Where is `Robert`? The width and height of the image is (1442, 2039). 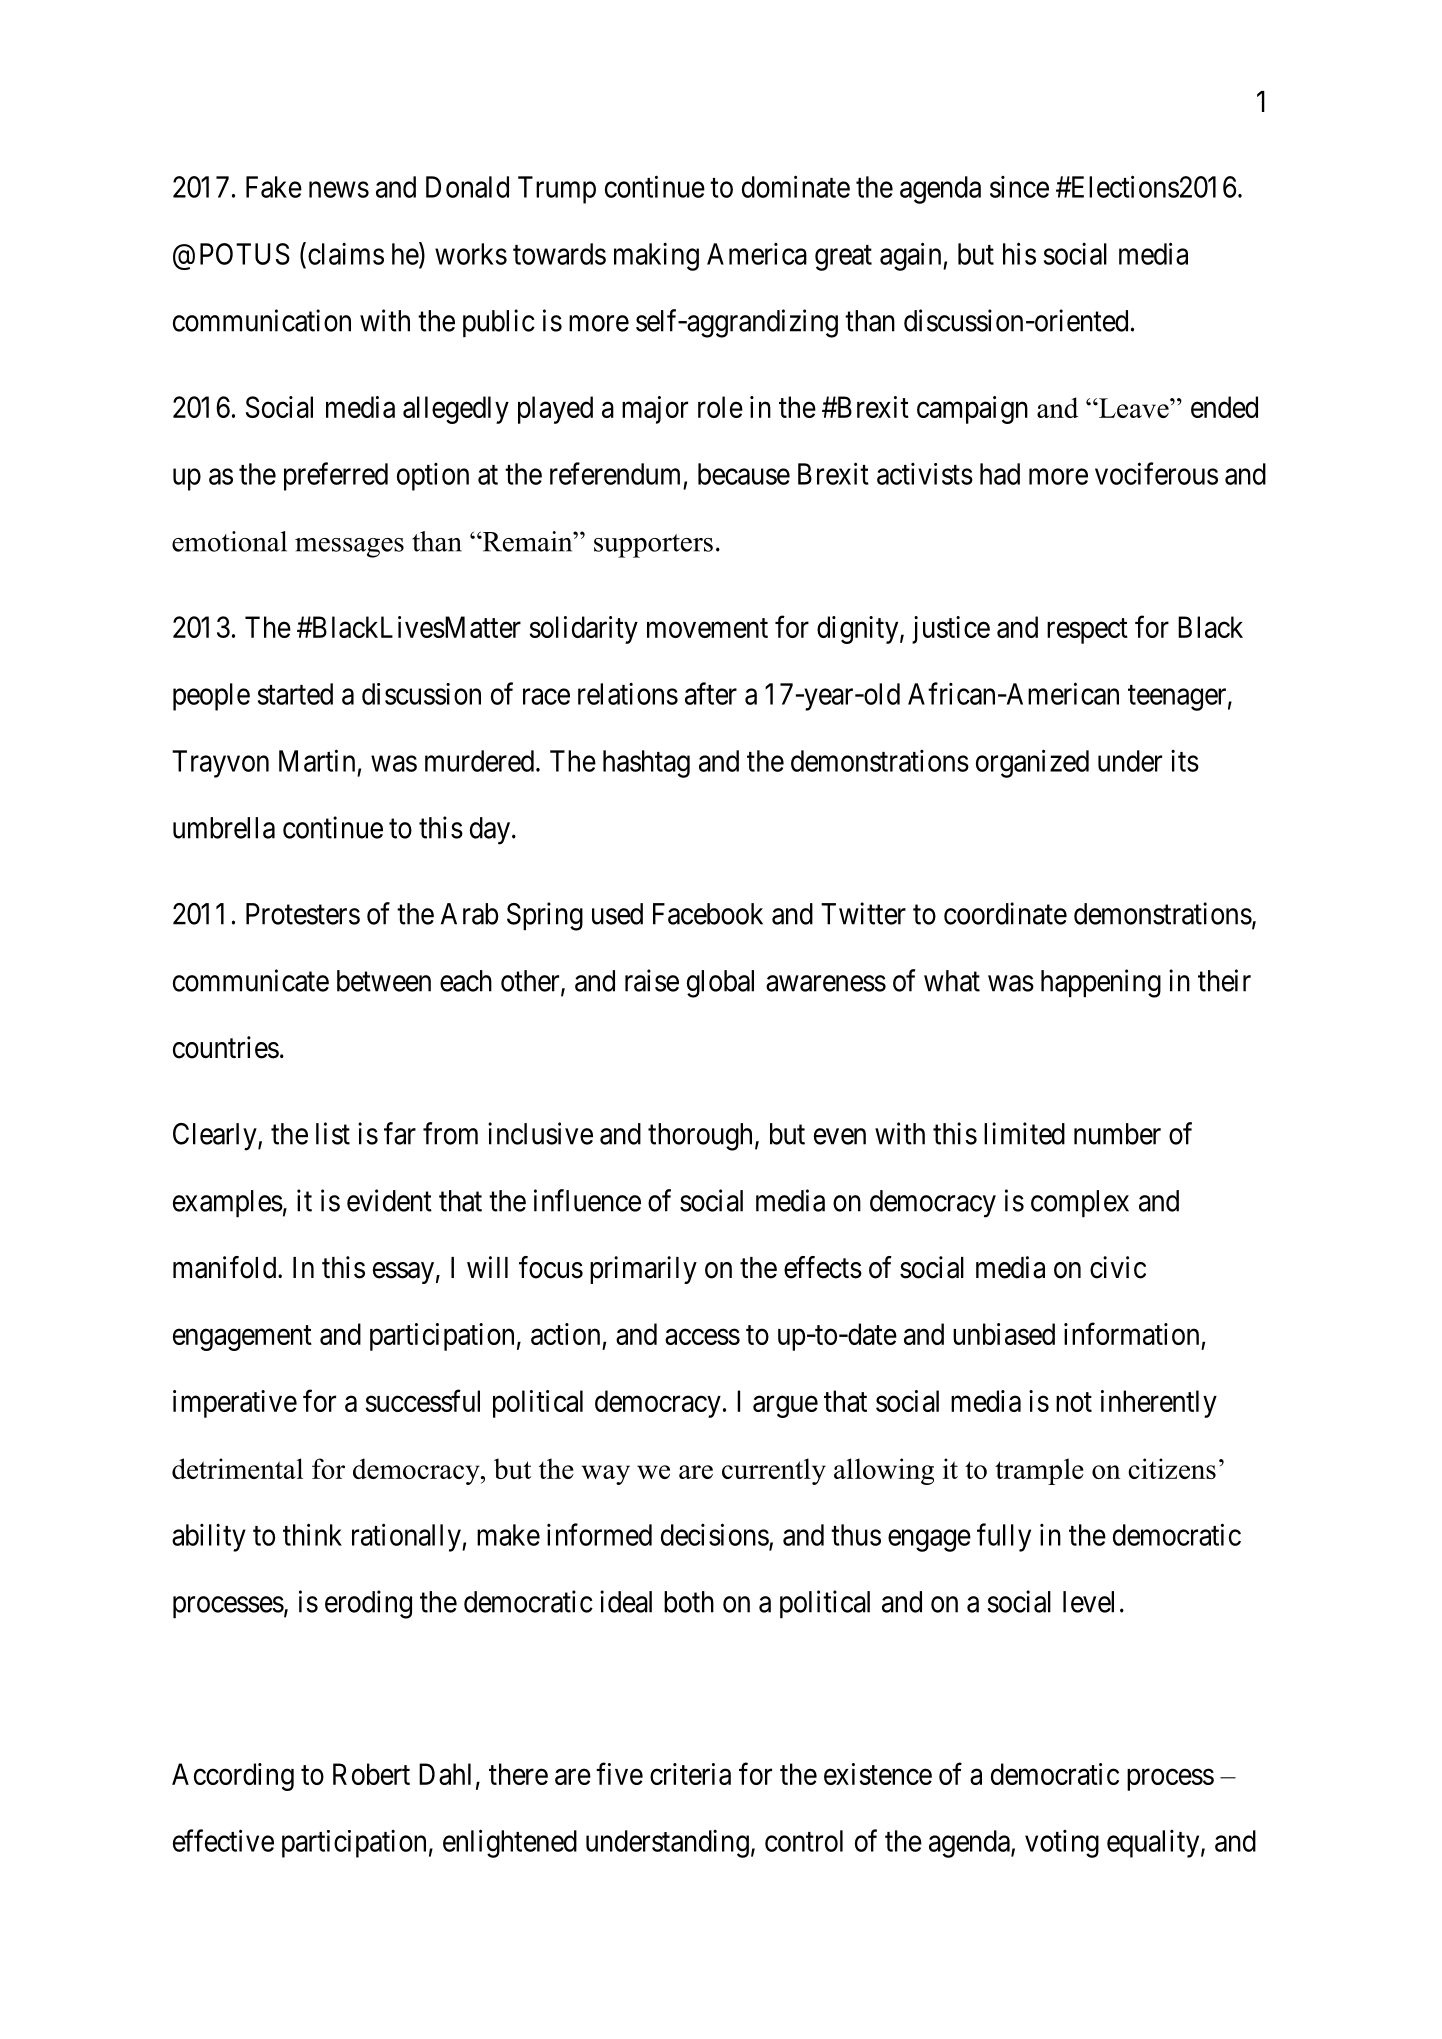 Robert is located at coordinates (371, 1774).
